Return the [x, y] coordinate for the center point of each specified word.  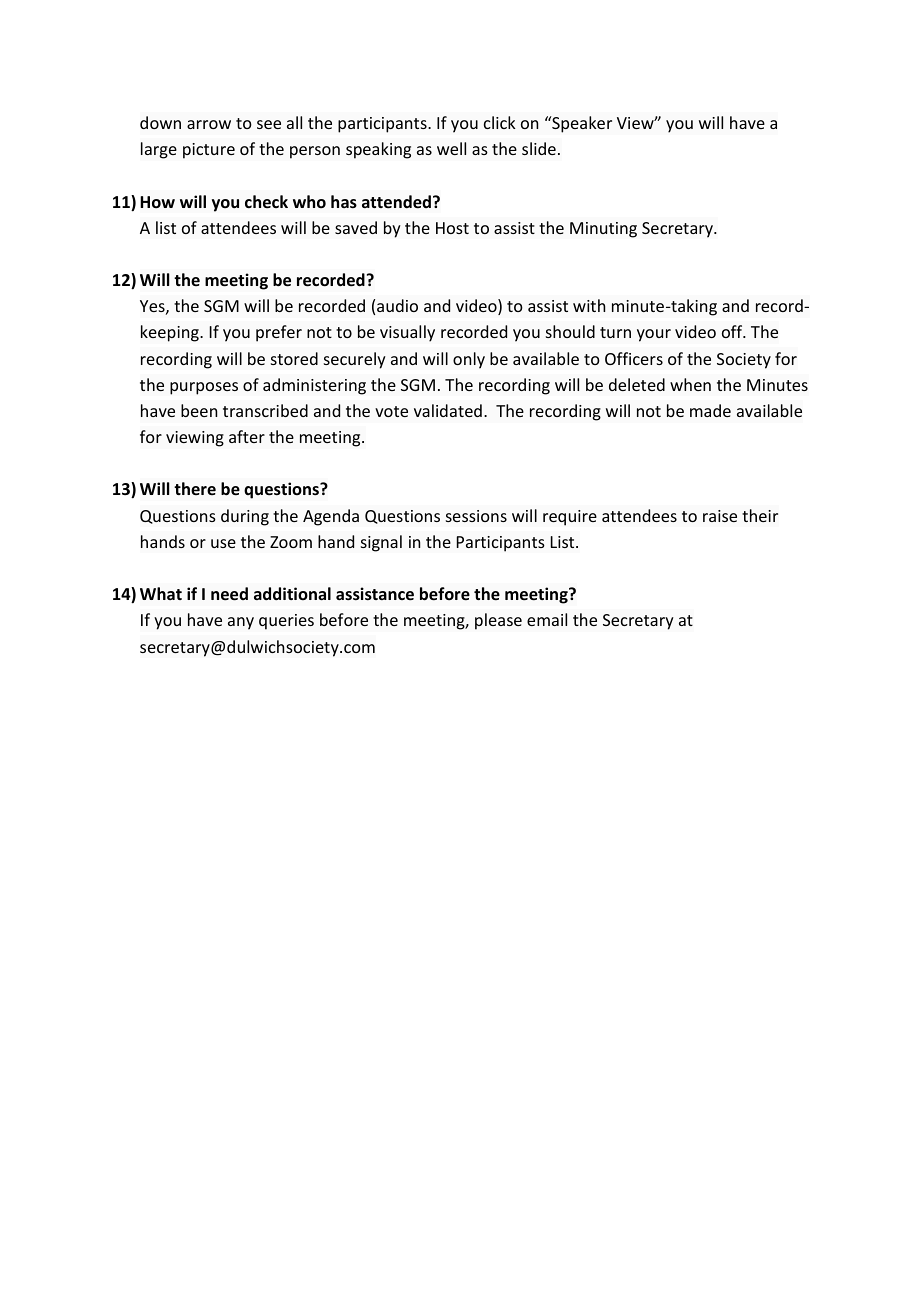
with [589, 305]
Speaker [581, 124]
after [247, 436]
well [451, 148]
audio [397, 305]
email [547, 619]
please [498, 621]
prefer [279, 333]
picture [209, 151]
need [229, 594]
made [710, 410]
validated [448, 410]
